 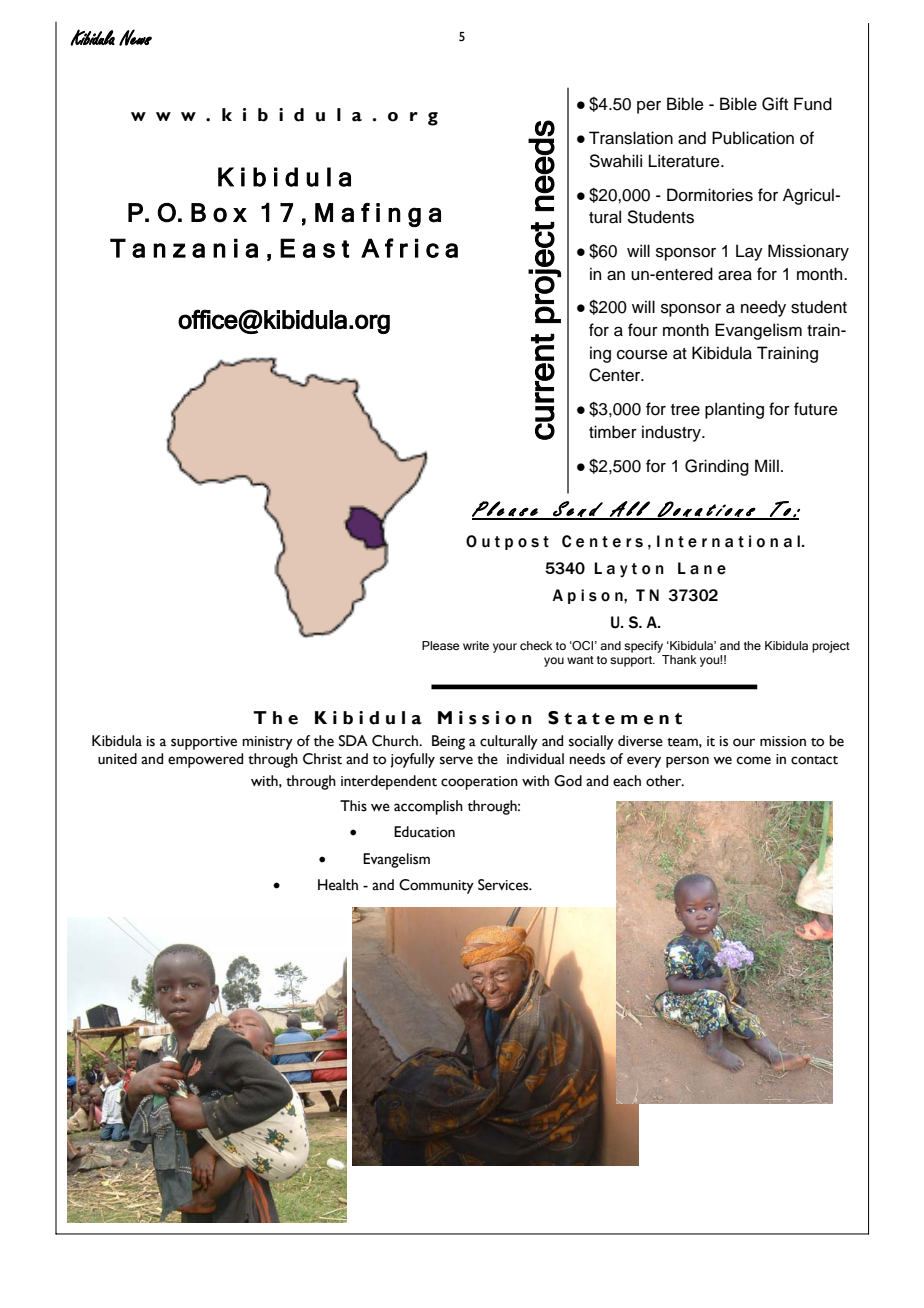 What do you see at coordinates (775, 104) in the image?
I see `Gift` at bounding box center [775, 104].
